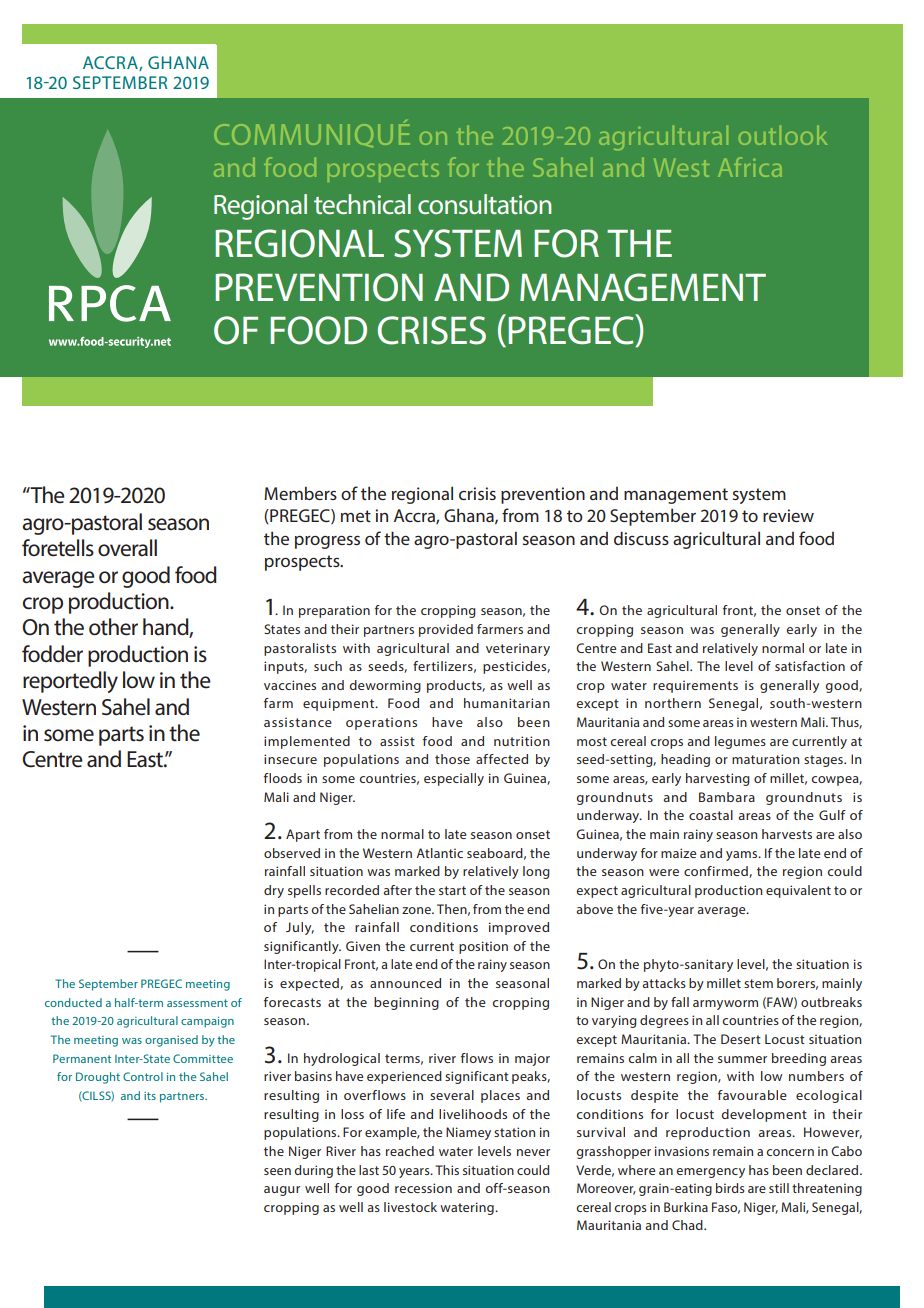 The height and width of the screenshot is (1308, 924). What do you see at coordinates (484, 204) in the screenshot?
I see `consultation` at bounding box center [484, 204].
